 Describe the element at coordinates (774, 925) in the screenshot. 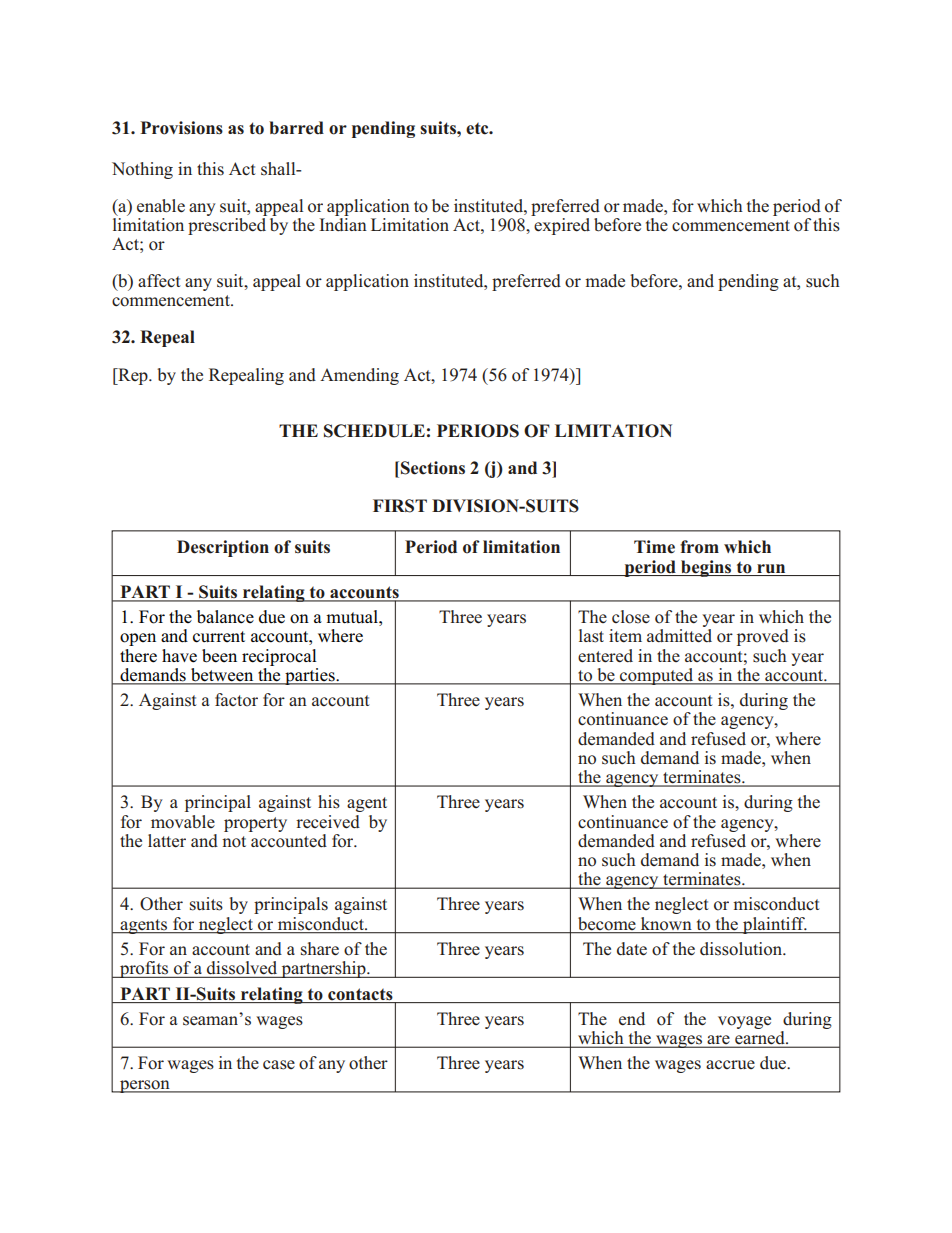

I see `plaintiff` at that location.
